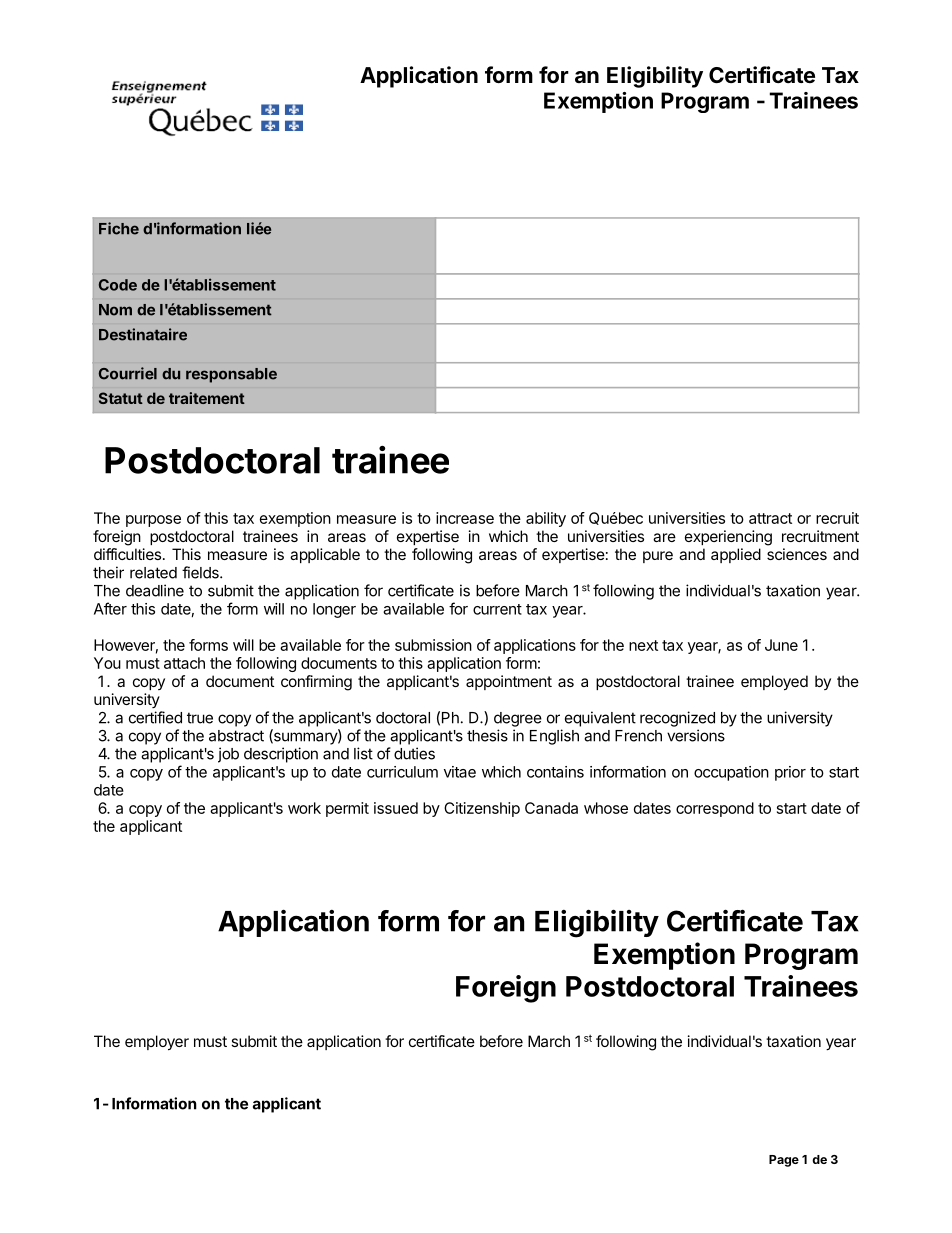  What do you see at coordinates (715, 809) in the screenshot?
I see `correspond` at bounding box center [715, 809].
